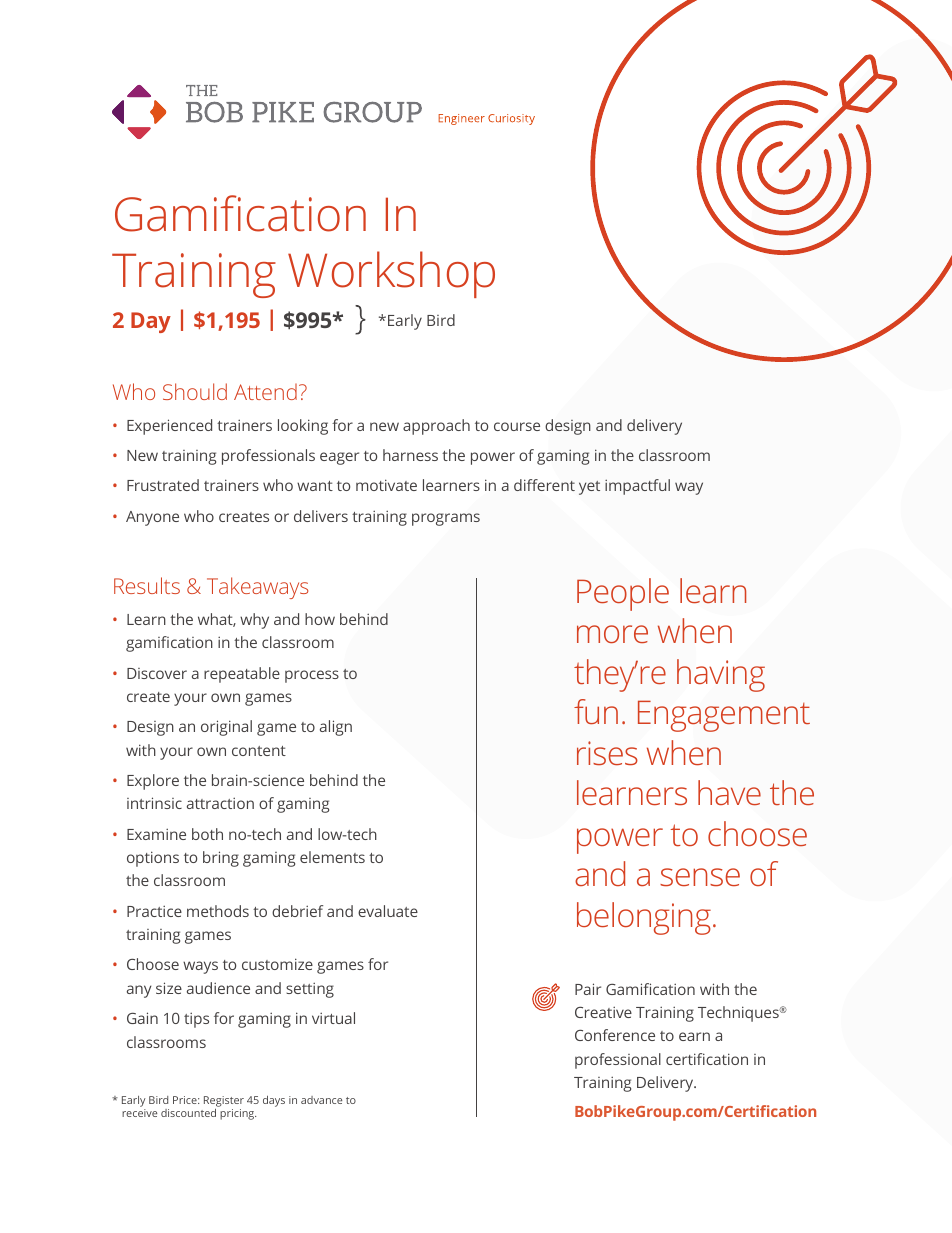  What do you see at coordinates (332, 857) in the screenshot?
I see `elements` at bounding box center [332, 857].
